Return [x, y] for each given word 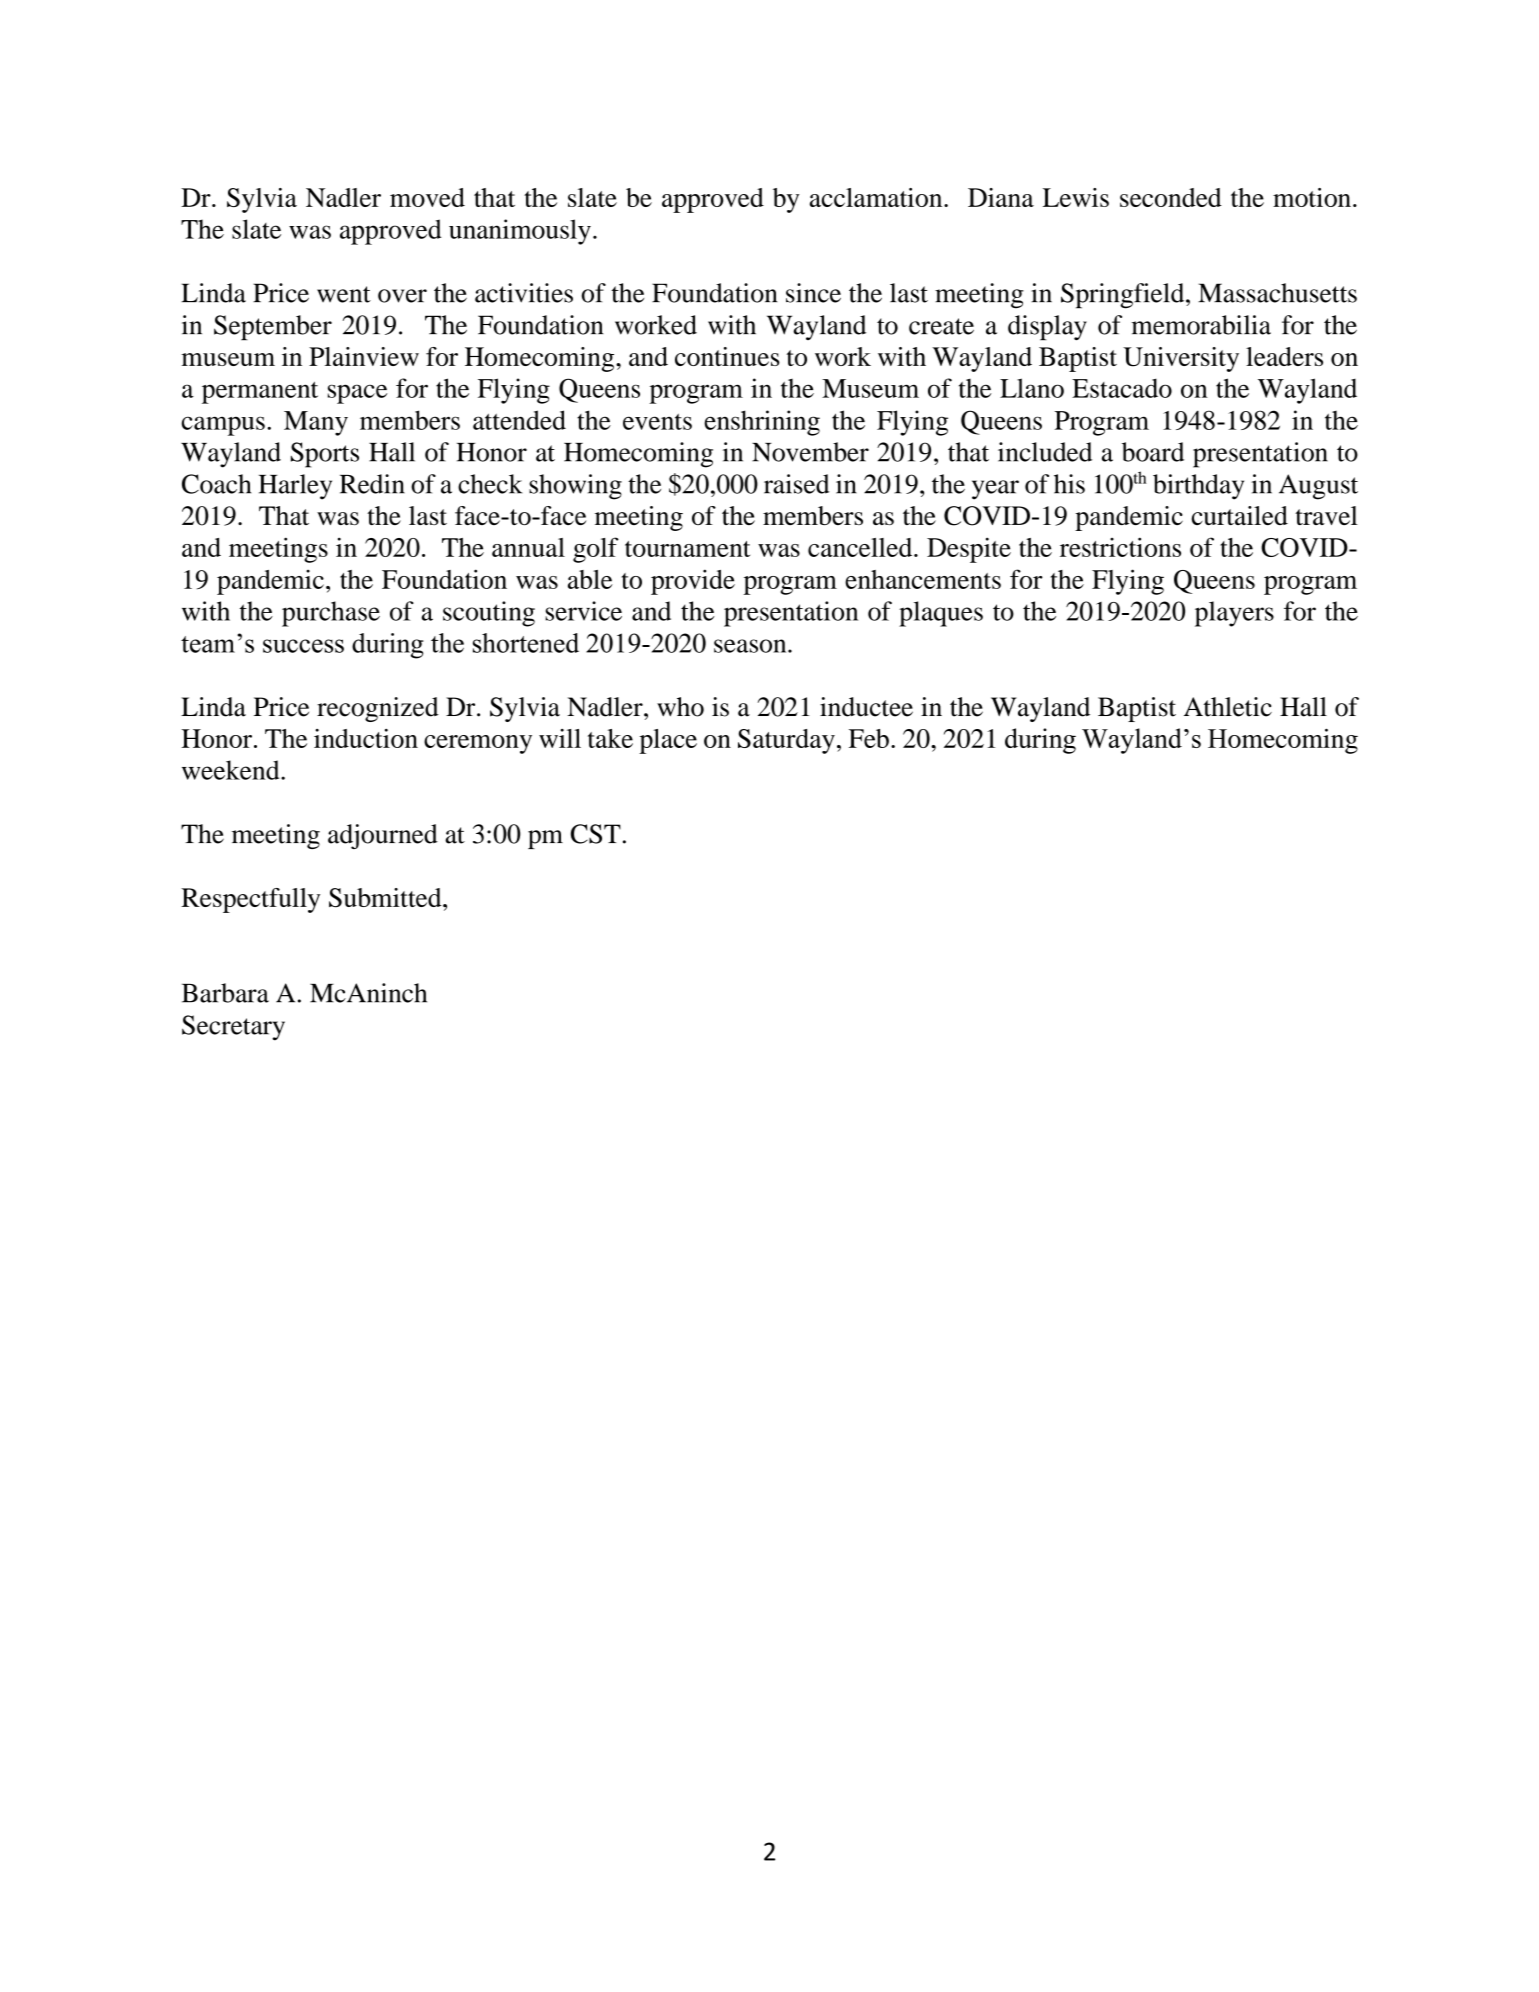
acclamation [877, 197]
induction [366, 738]
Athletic [1228, 707]
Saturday [786, 741]
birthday [1198, 487]
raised [796, 484]
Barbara [225, 993]
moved [427, 197]
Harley [295, 487]
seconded [1171, 197]
